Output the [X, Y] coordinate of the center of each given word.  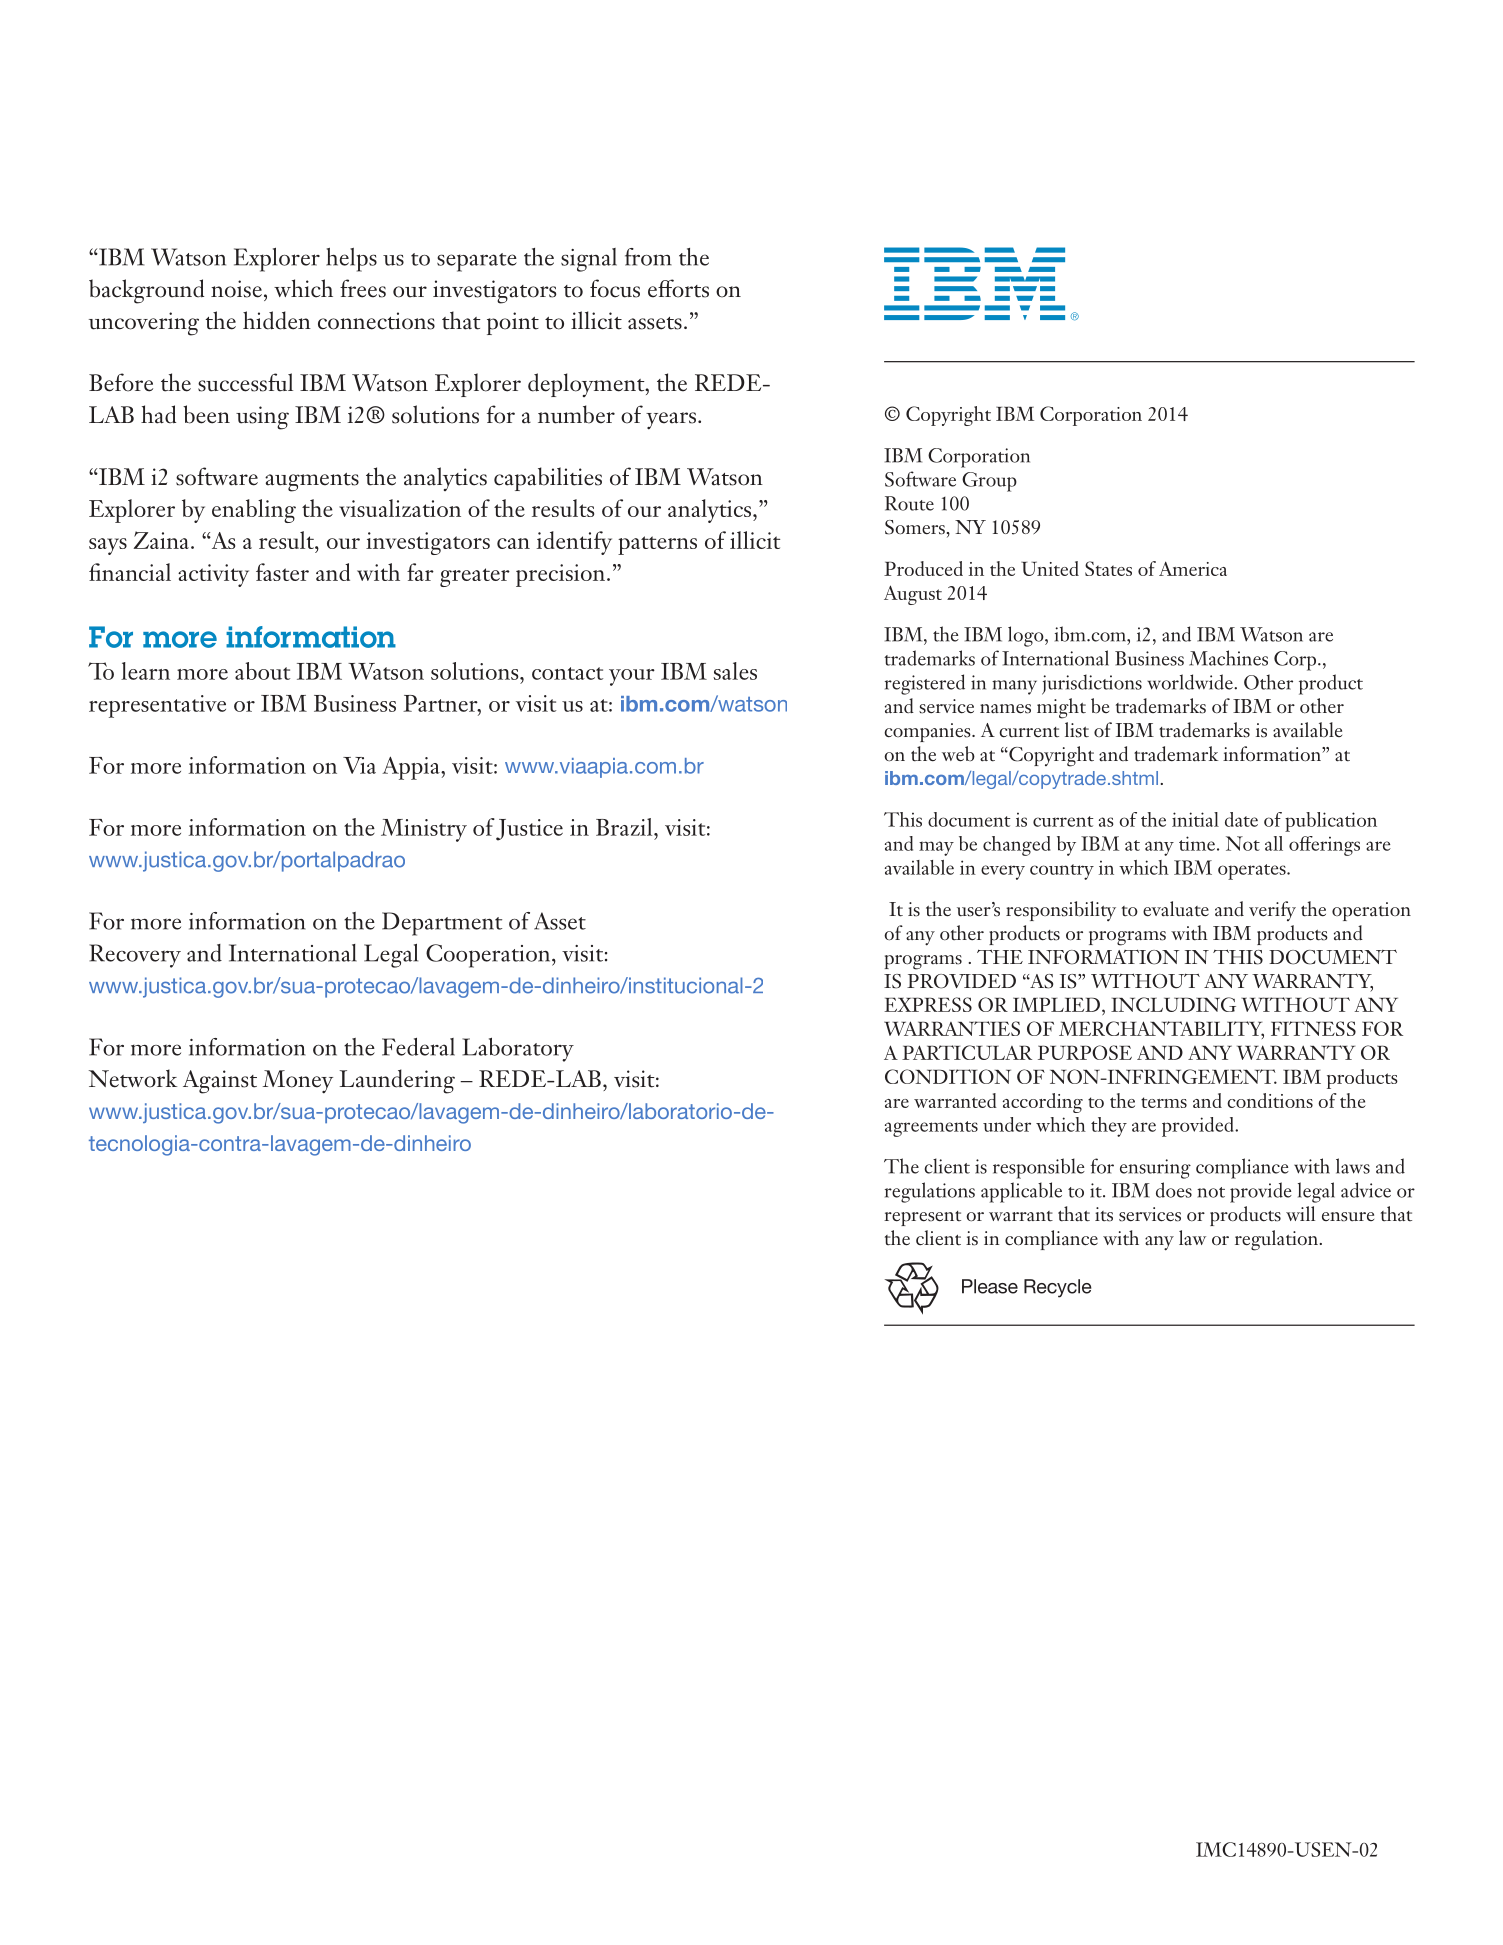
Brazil [625, 827]
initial [1195, 819]
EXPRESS [928, 1004]
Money [298, 1082]
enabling [254, 511]
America [1193, 568]
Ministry [424, 830]
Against [220, 1082]
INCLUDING [1173, 1004]
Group [989, 482]
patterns [657, 545]
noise [236, 289]
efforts [678, 288]
